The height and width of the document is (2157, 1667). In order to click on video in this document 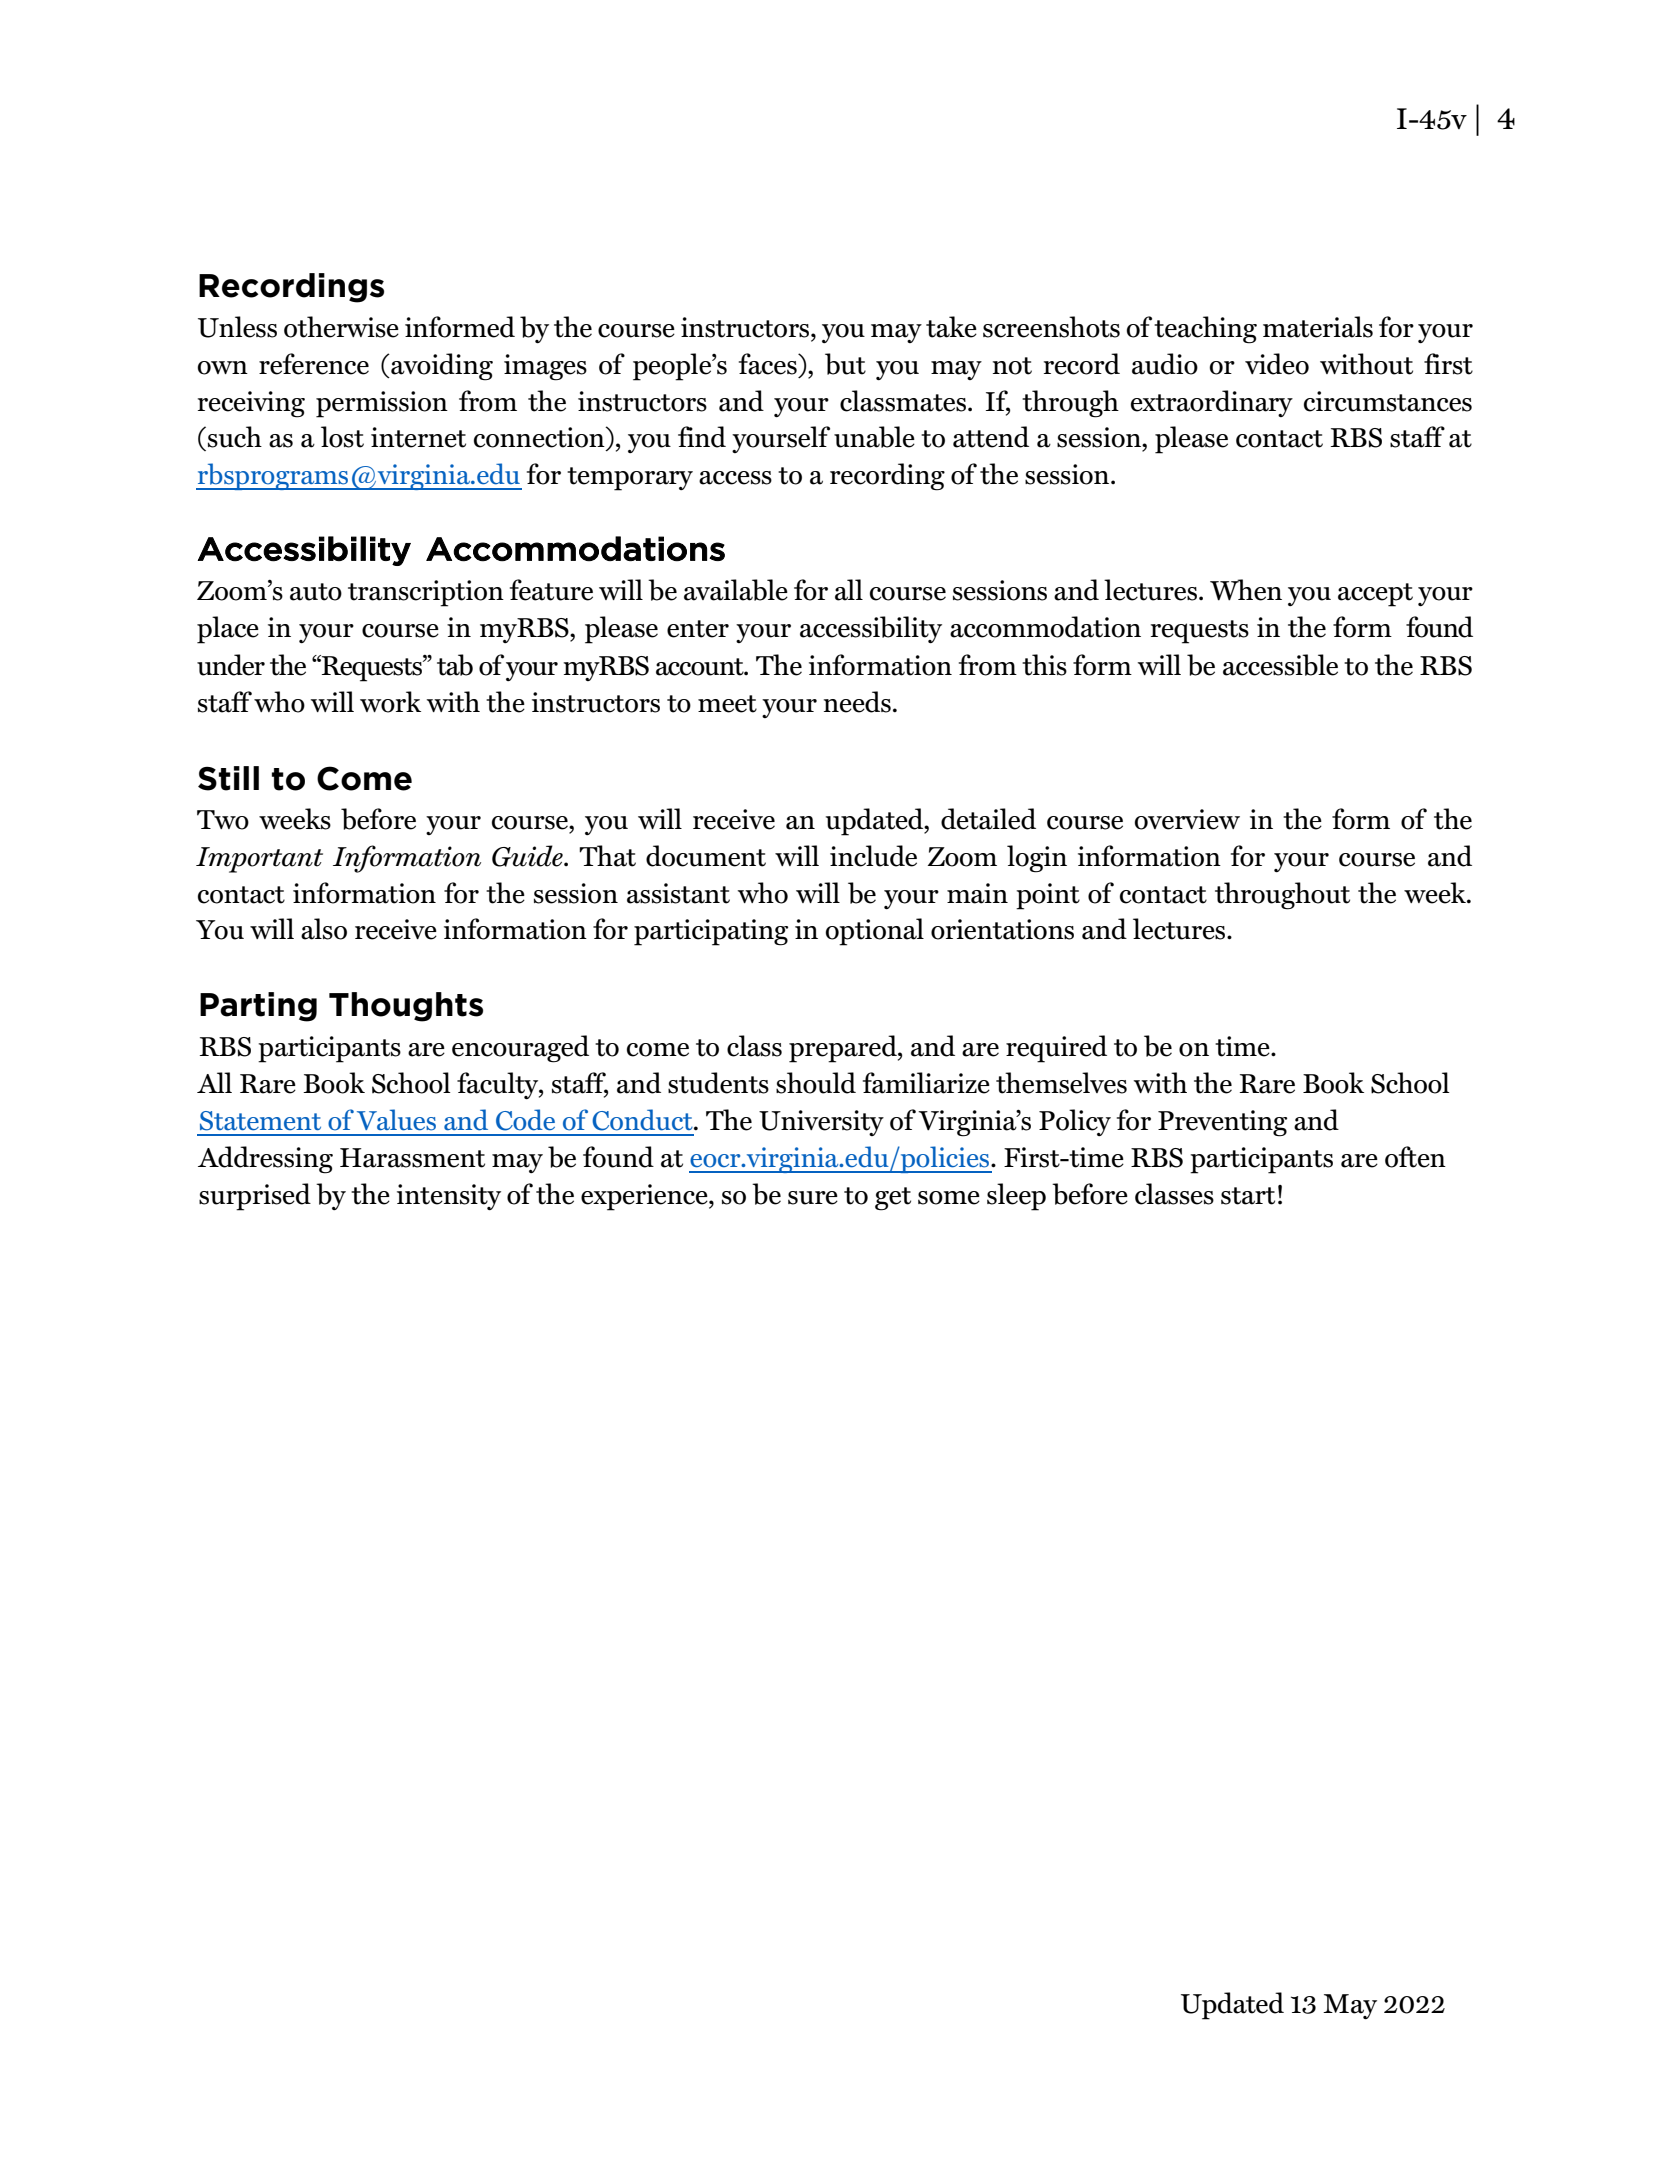, I will do `click(1277, 364)`.
